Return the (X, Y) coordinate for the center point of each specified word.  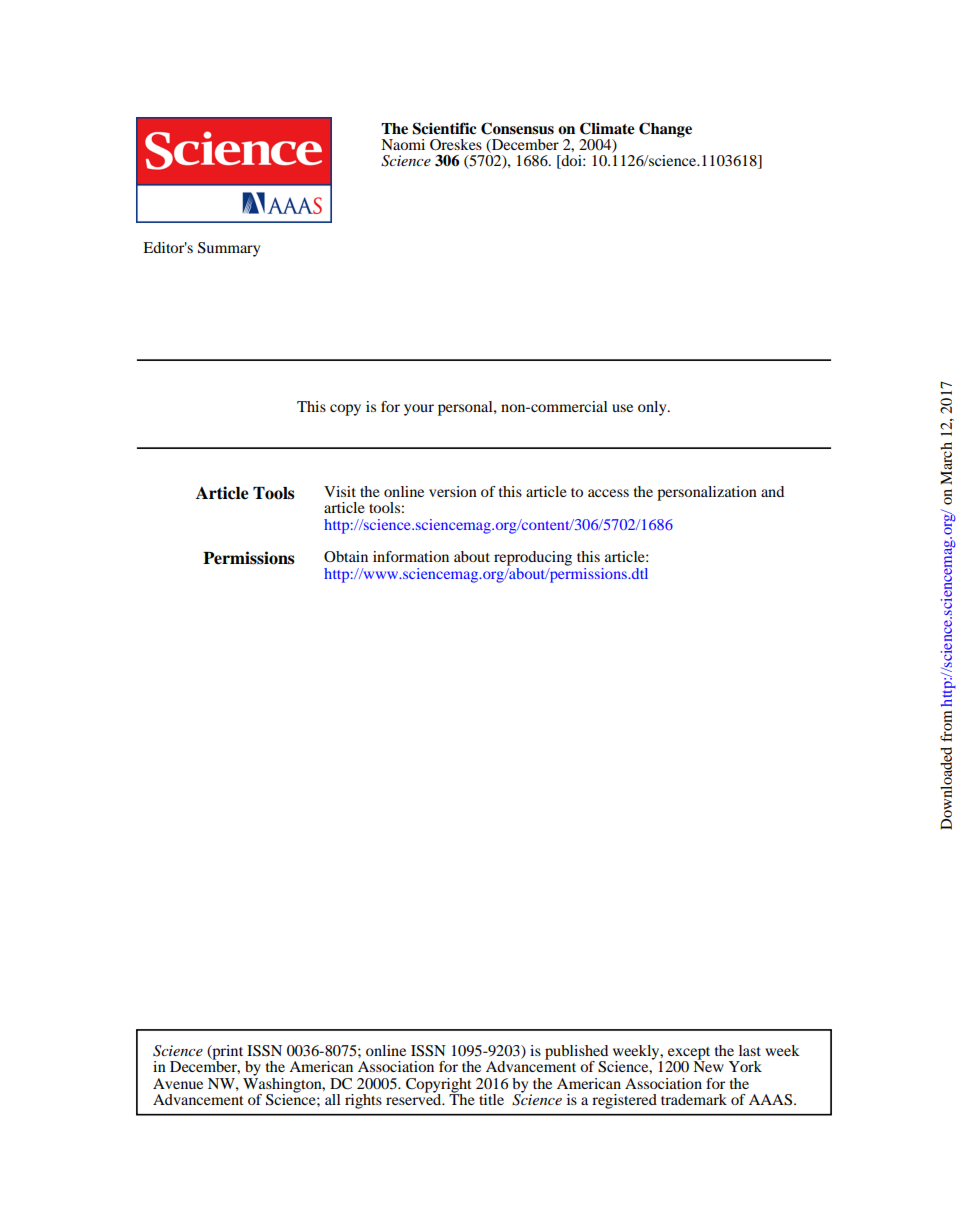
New (708, 1065)
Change (665, 130)
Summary (229, 249)
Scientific (444, 128)
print (228, 1053)
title (491, 1099)
